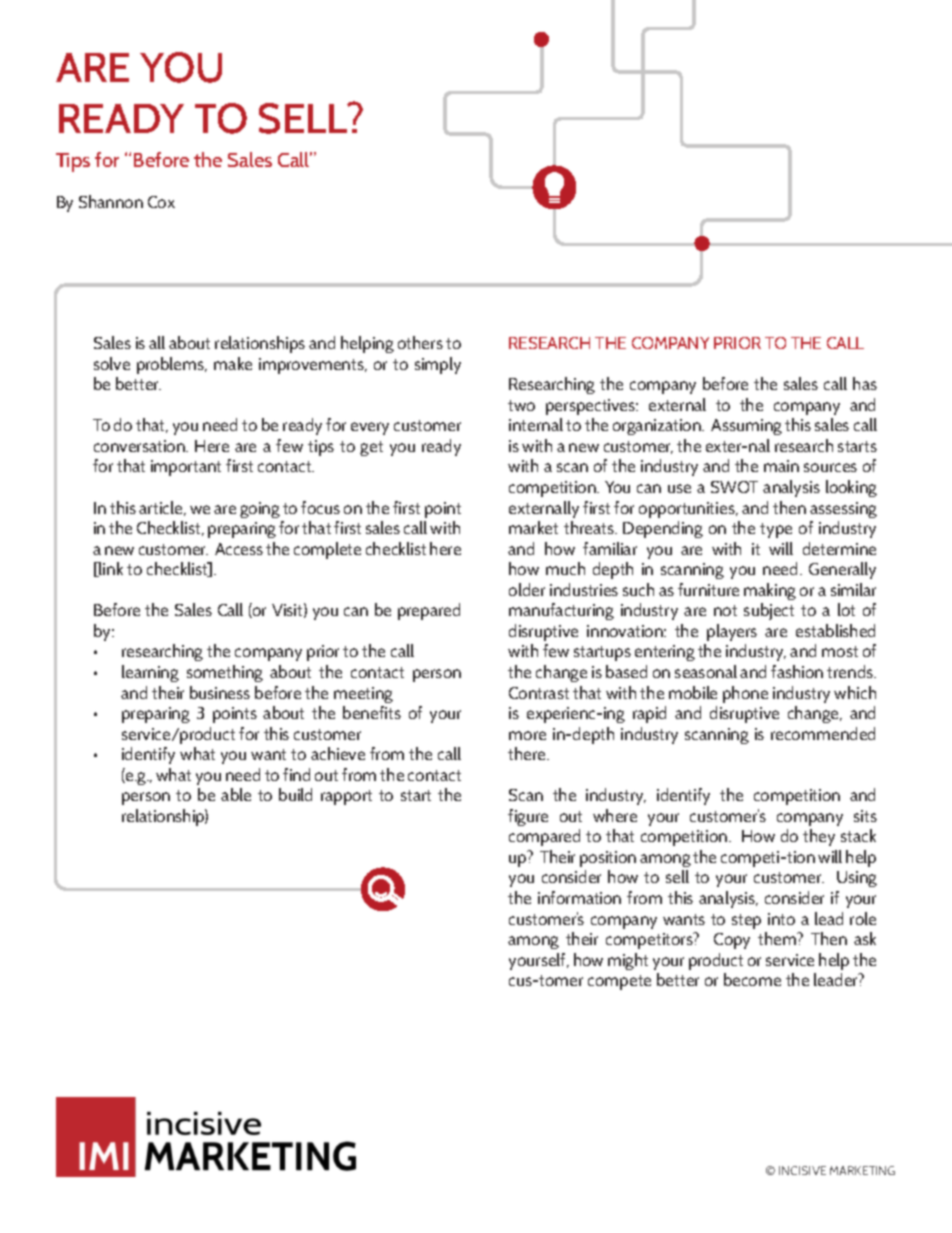 The image size is (952, 1233). What do you see at coordinates (521, 405) in the image?
I see `two` at bounding box center [521, 405].
